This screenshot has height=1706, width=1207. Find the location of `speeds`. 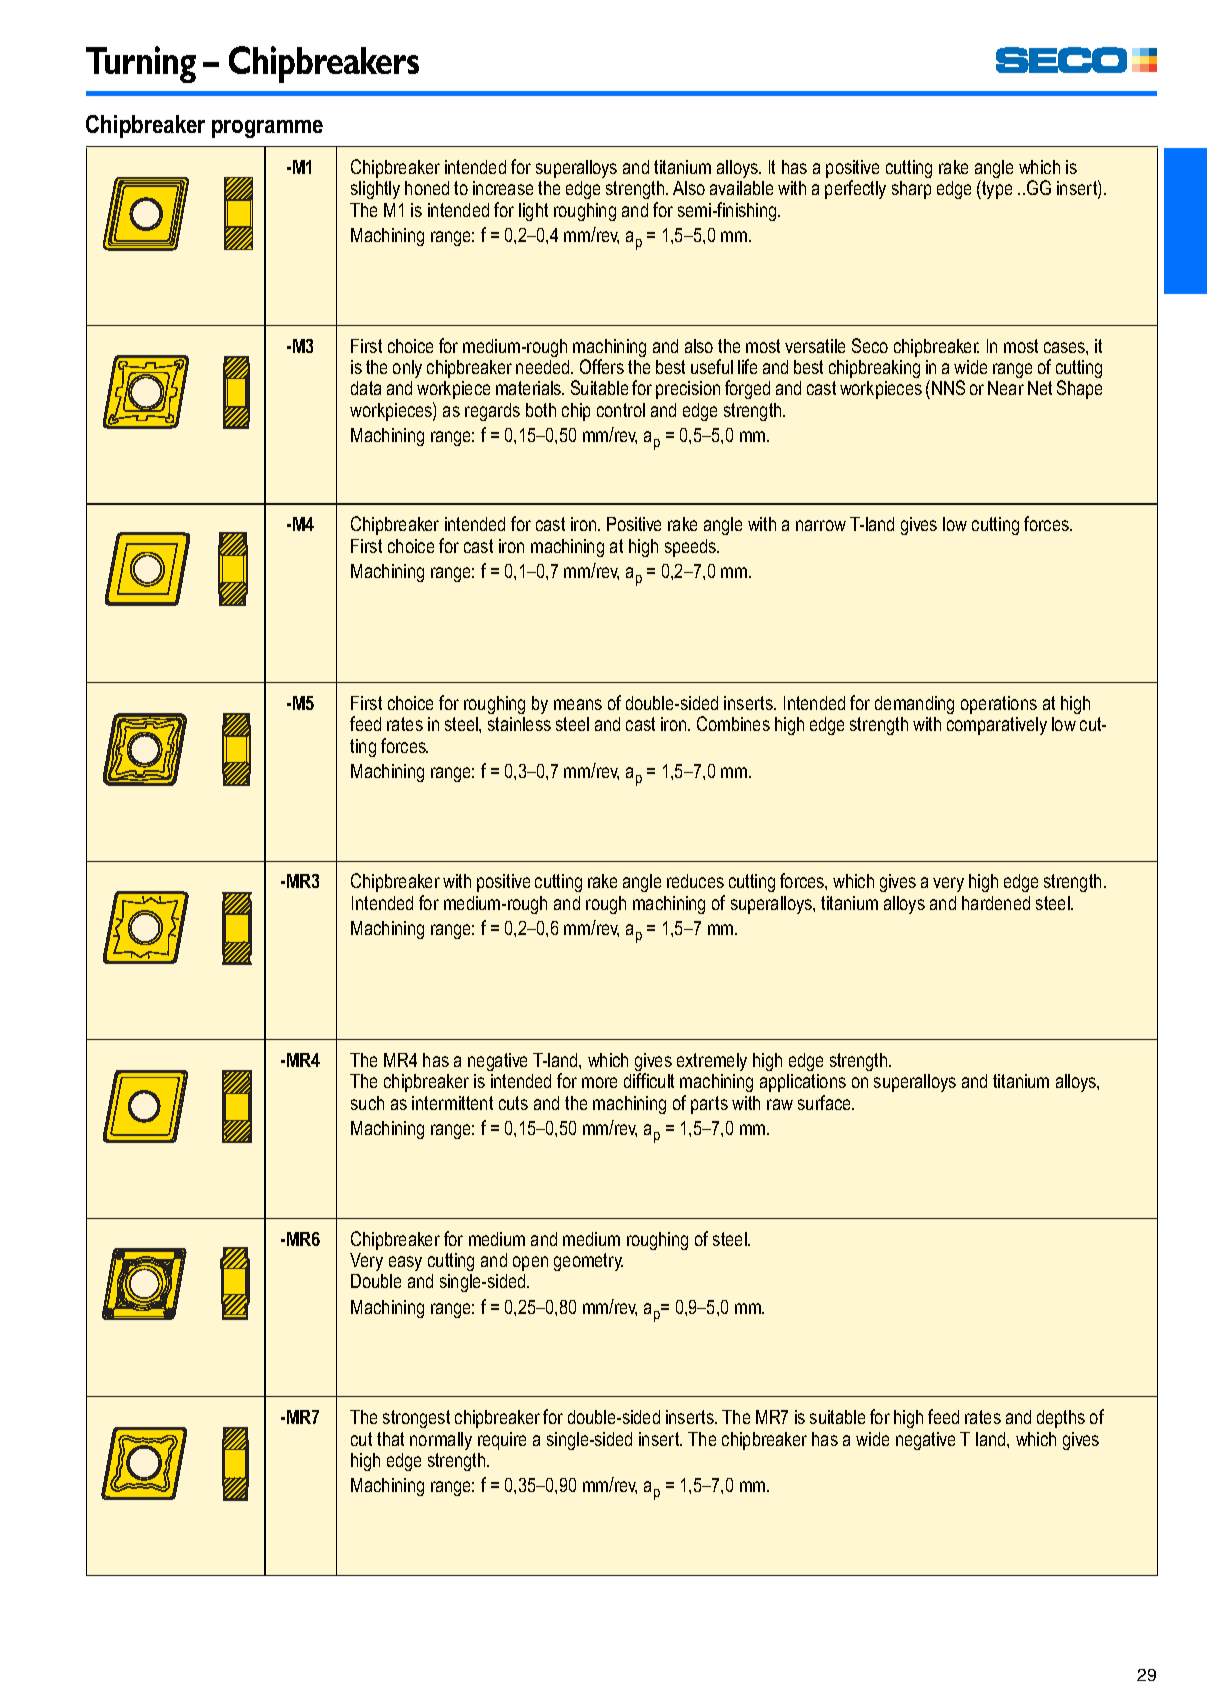

speeds is located at coordinates (692, 548).
